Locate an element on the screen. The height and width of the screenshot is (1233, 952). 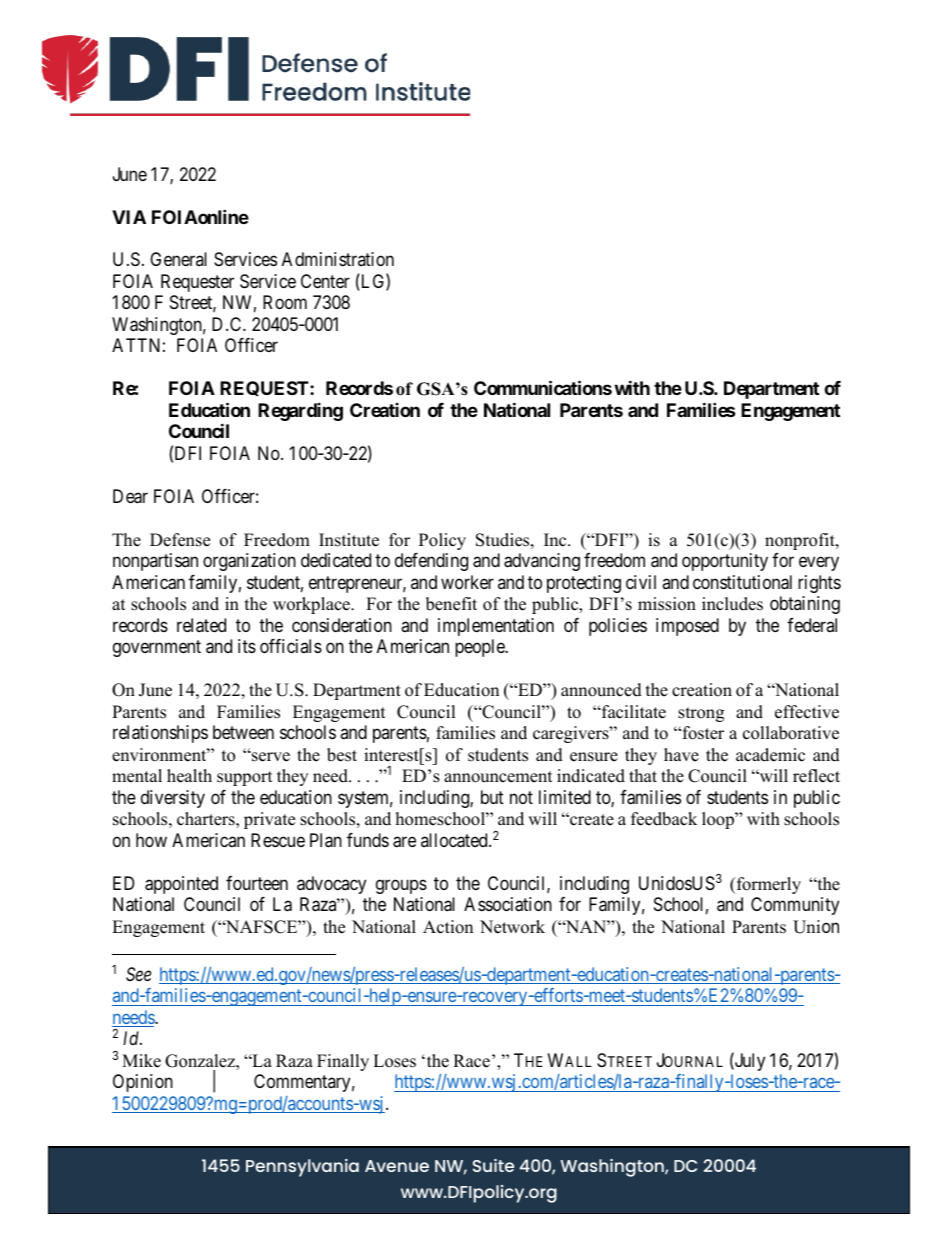
between is located at coordinates (243, 732).
